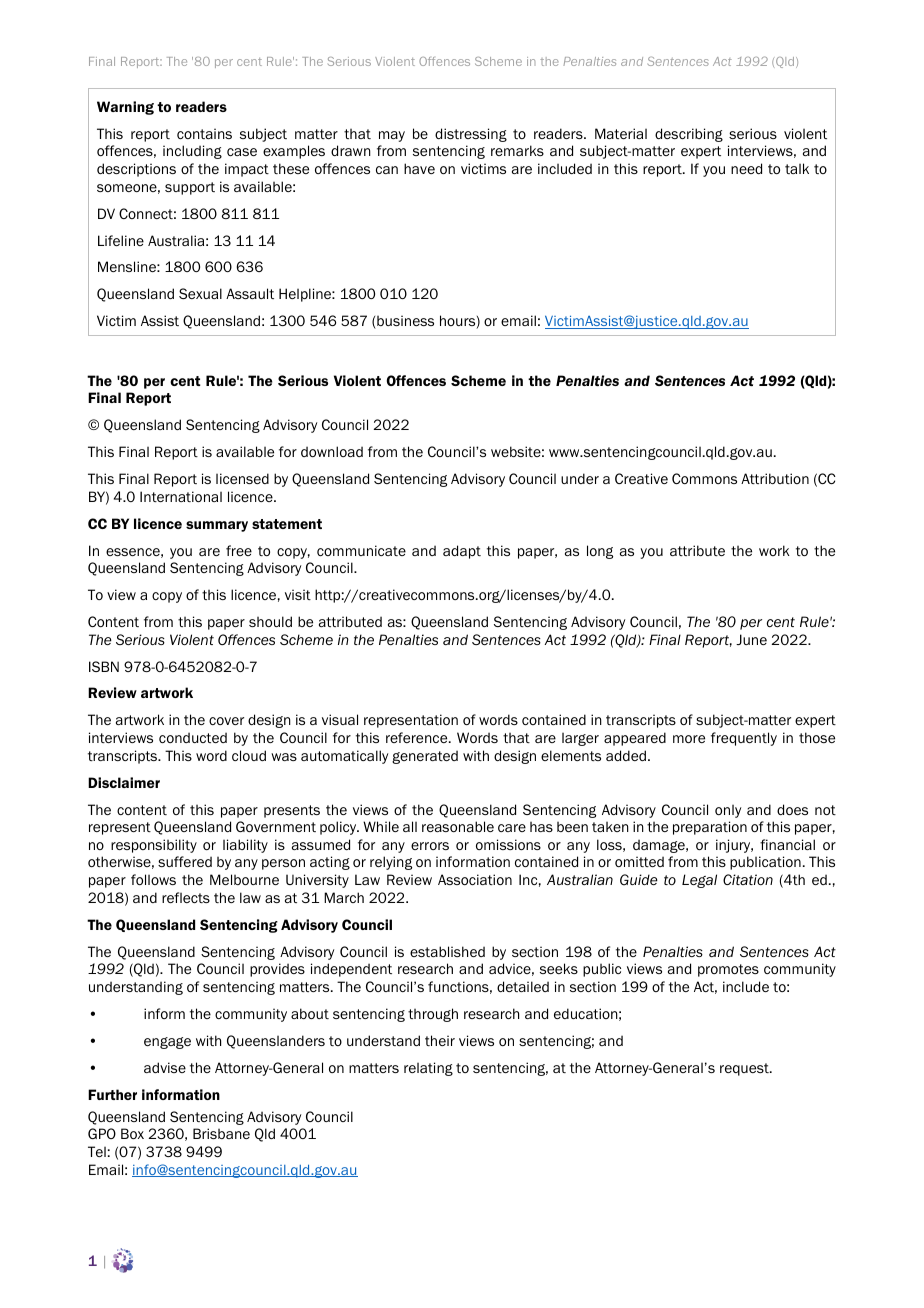 The image size is (924, 1308). What do you see at coordinates (192, 152) in the screenshot?
I see `including` at bounding box center [192, 152].
